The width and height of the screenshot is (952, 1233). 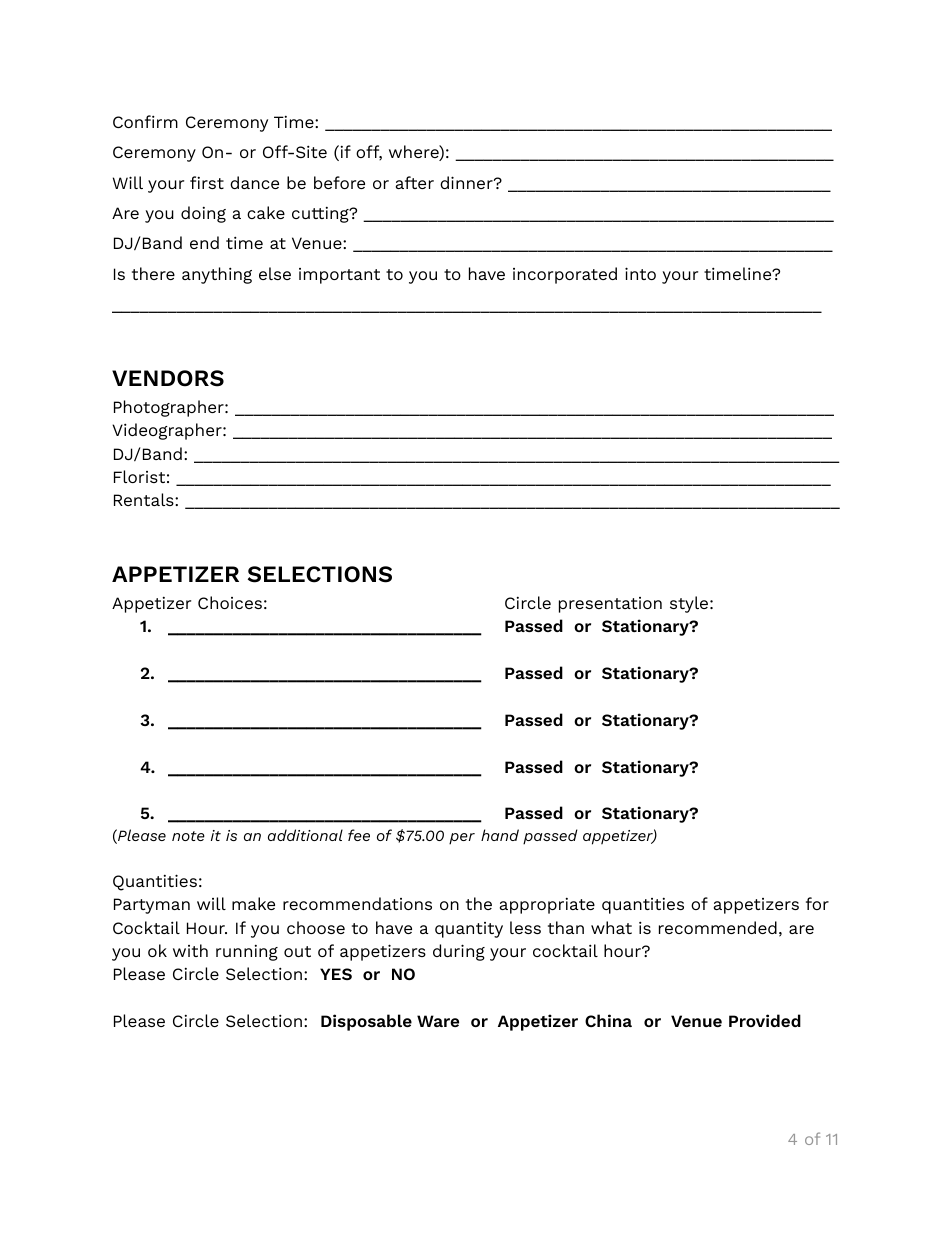 What do you see at coordinates (500, 835) in the screenshot?
I see `hand` at bounding box center [500, 835].
